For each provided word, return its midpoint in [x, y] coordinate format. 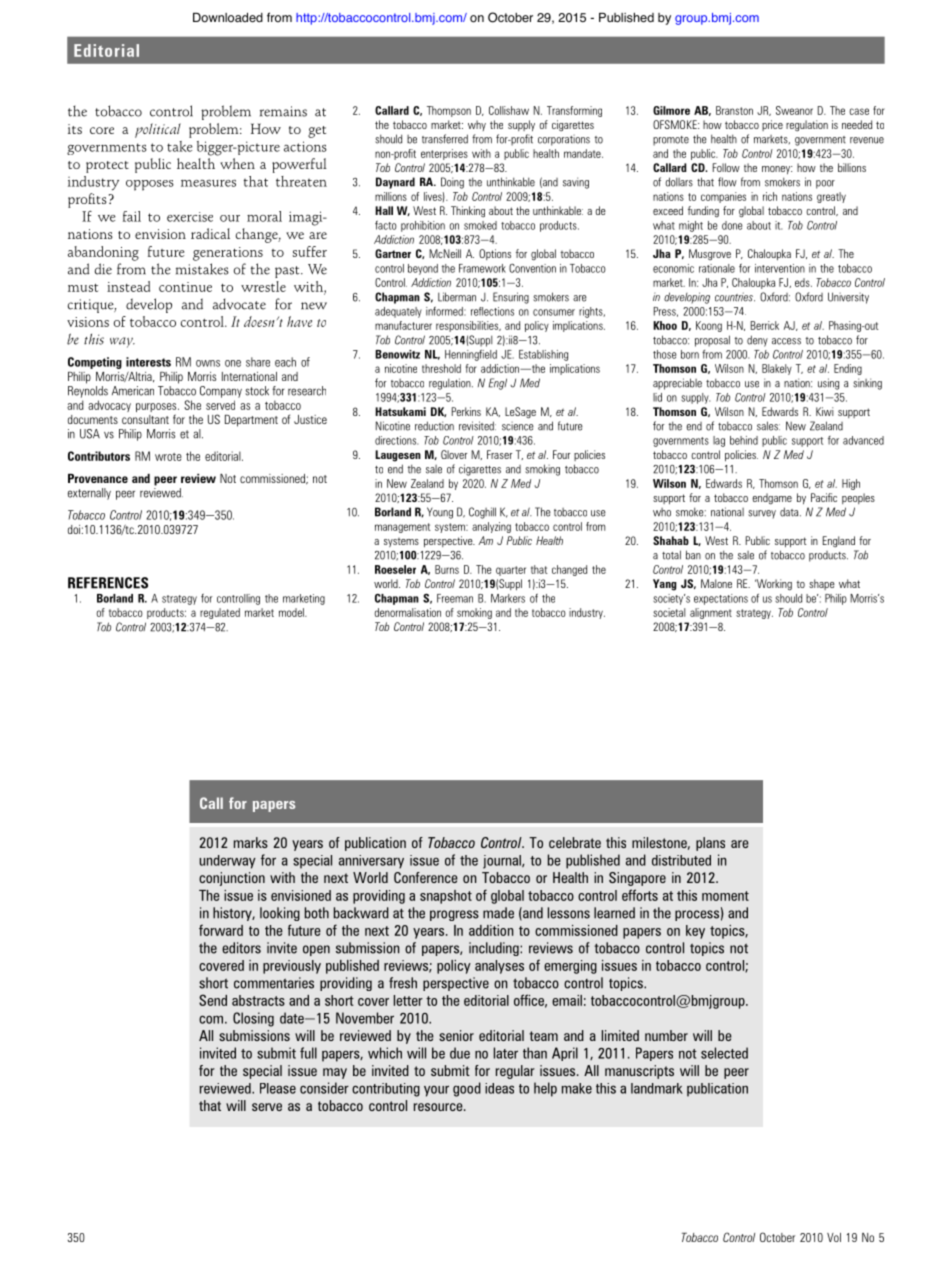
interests [148, 362]
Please [278, 1088]
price [772, 125]
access [786, 341]
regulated [220, 613]
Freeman [455, 598]
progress [454, 915]
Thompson [449, 111]
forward [221, 930]
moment [725, 896]
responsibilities [468, 326]
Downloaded [228, 17]
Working [773, 585]
